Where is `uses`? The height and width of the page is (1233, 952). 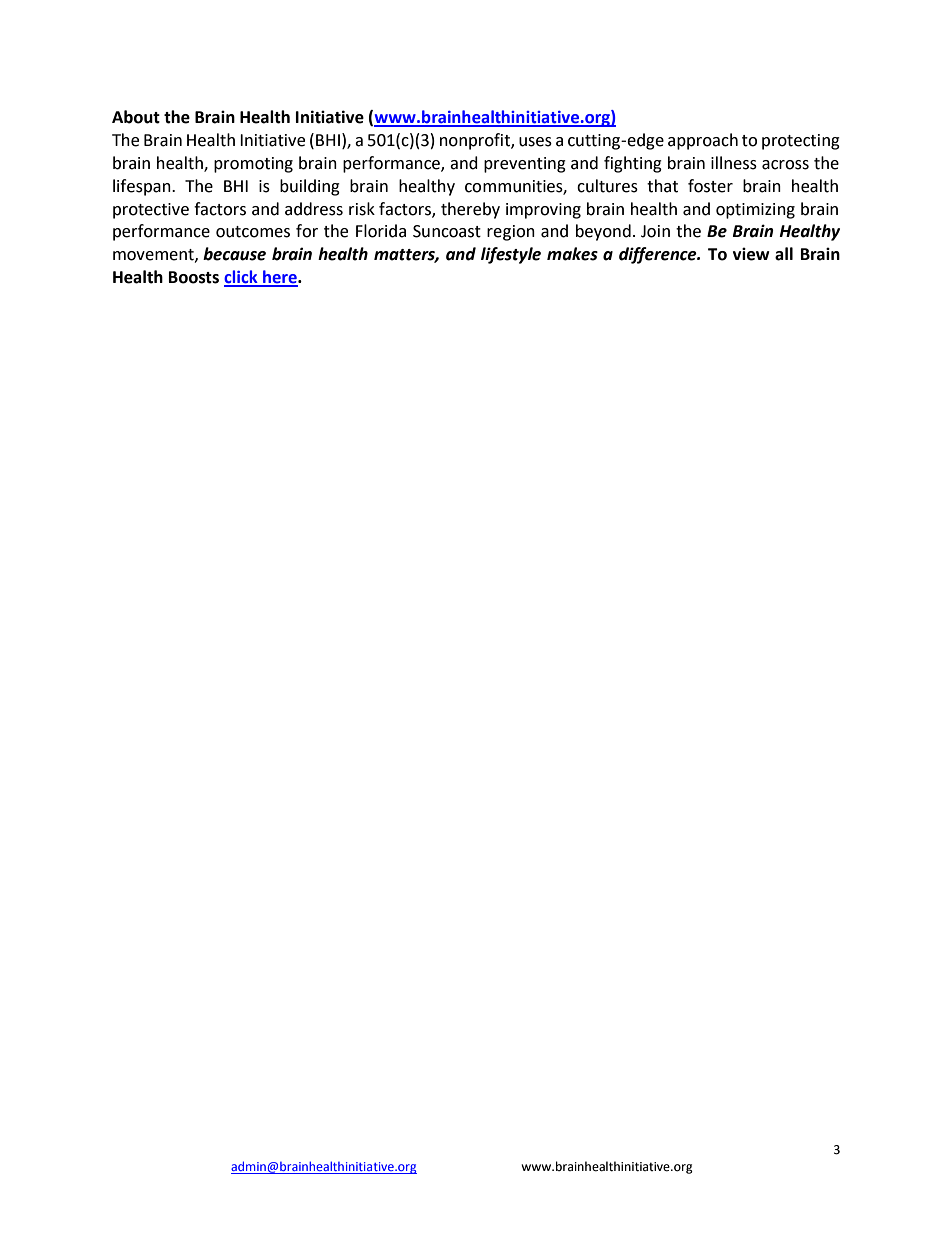
uses is located at coordinates (535, 142).
